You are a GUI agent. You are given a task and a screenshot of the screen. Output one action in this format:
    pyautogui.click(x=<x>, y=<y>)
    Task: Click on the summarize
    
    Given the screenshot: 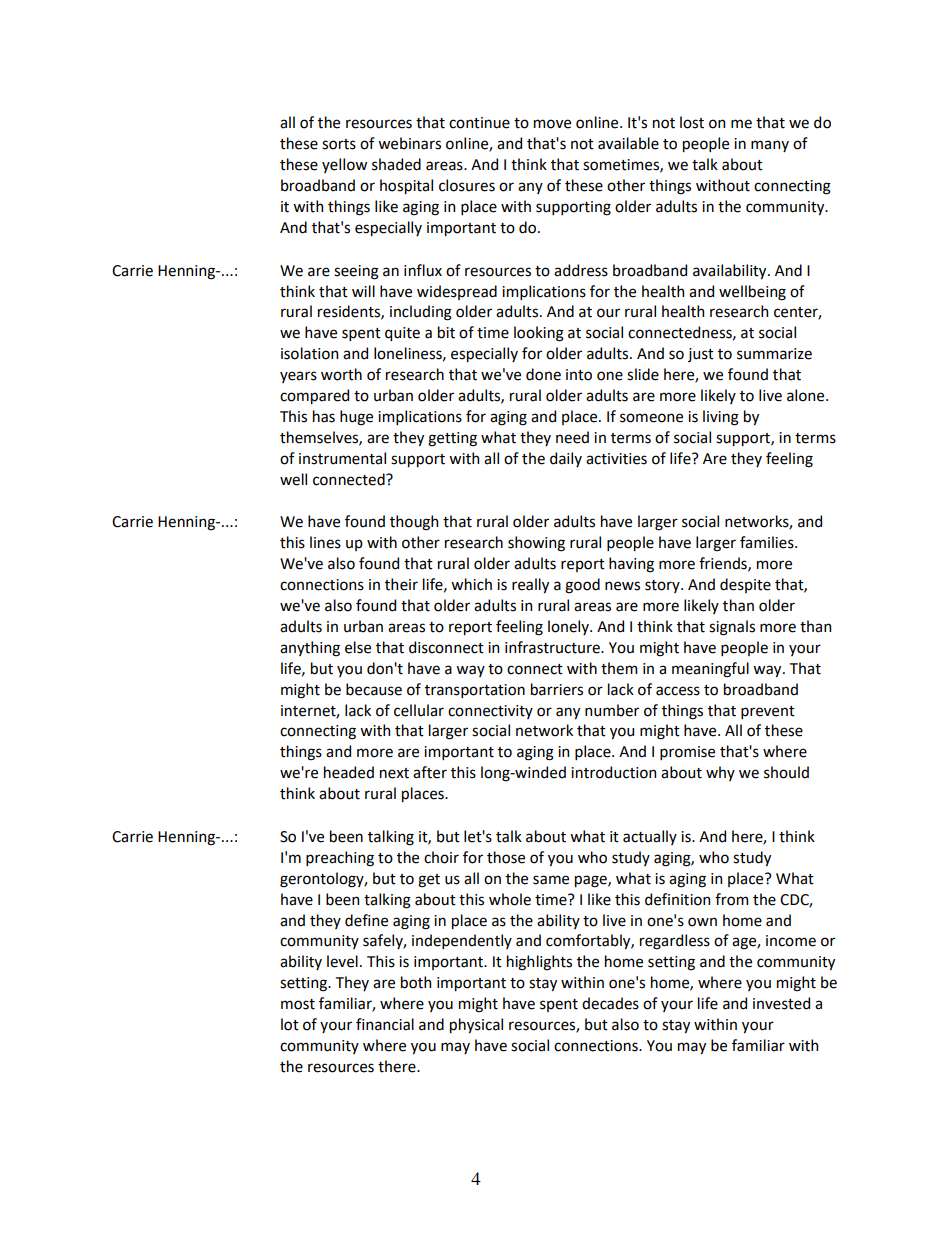 What is the action you would take?
    pyautogui.click(x=774, y=354)
